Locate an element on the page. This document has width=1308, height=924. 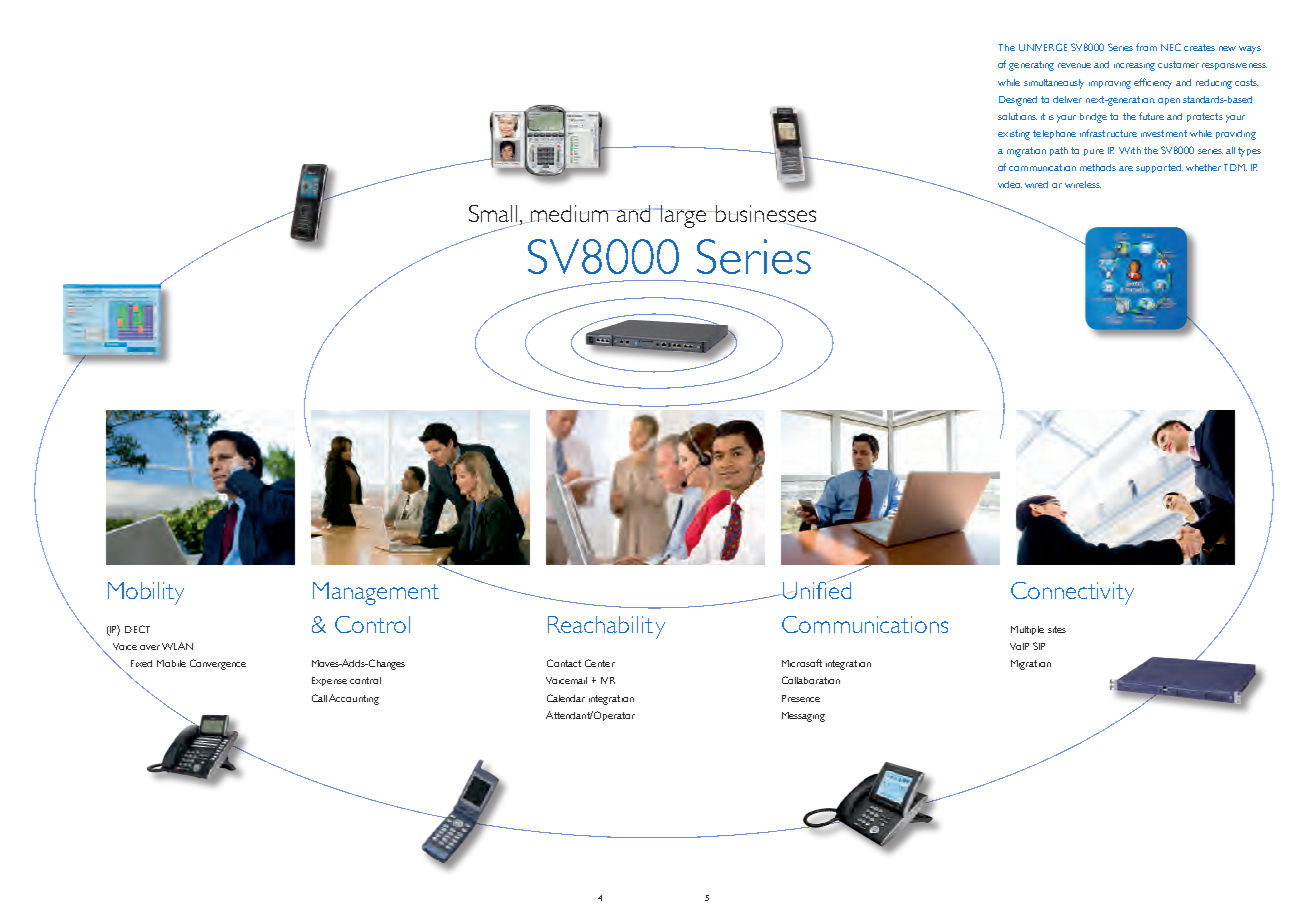
large is located at coordinates (684, 216).
